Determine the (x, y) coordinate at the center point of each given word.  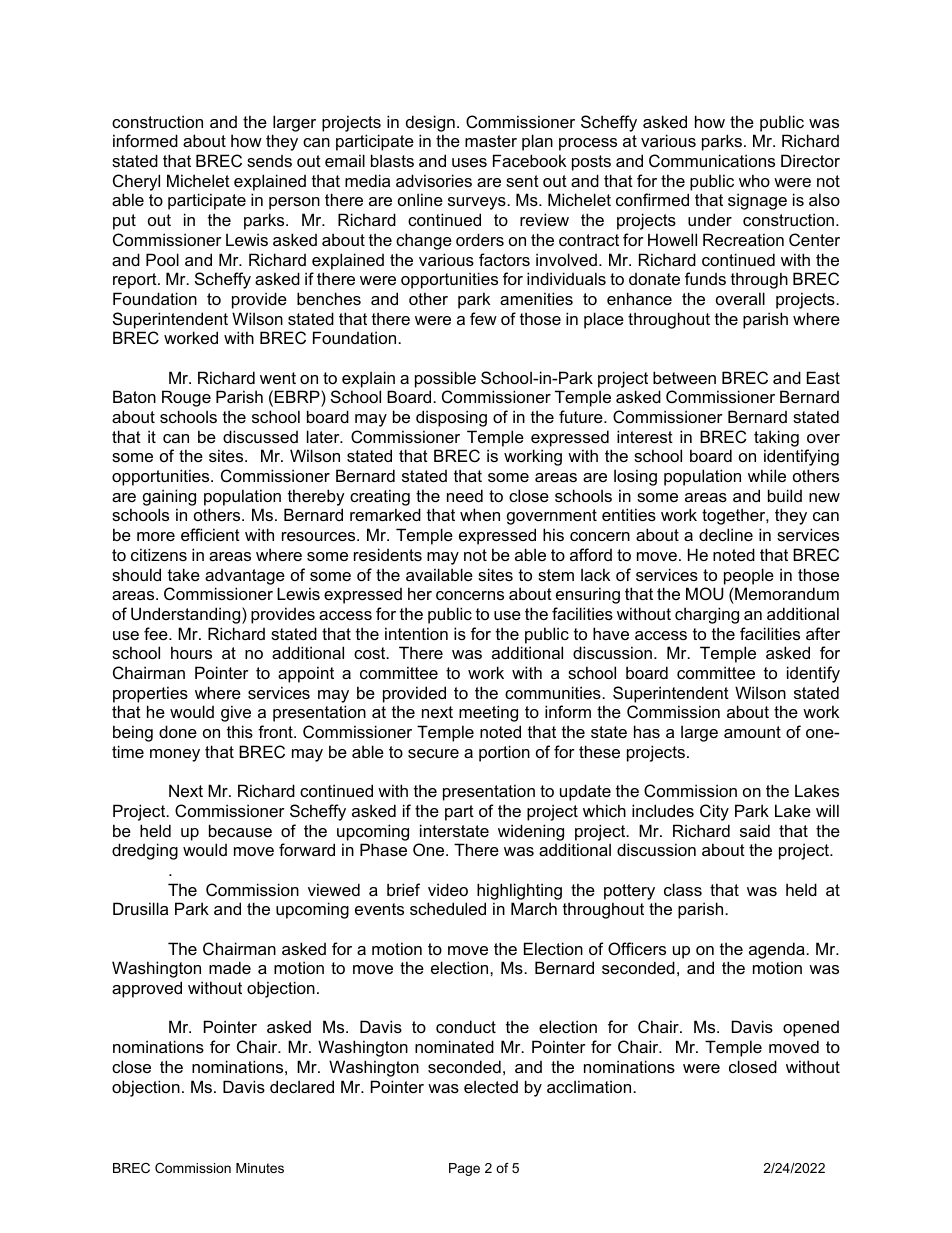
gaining (169, 497)
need (465, 495)
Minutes (260, 1168)
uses (469, 162)
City (714, 812)
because (240, 830)
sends (269, 161)
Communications (712, 160)
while (767, 475)
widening (531, 832)
